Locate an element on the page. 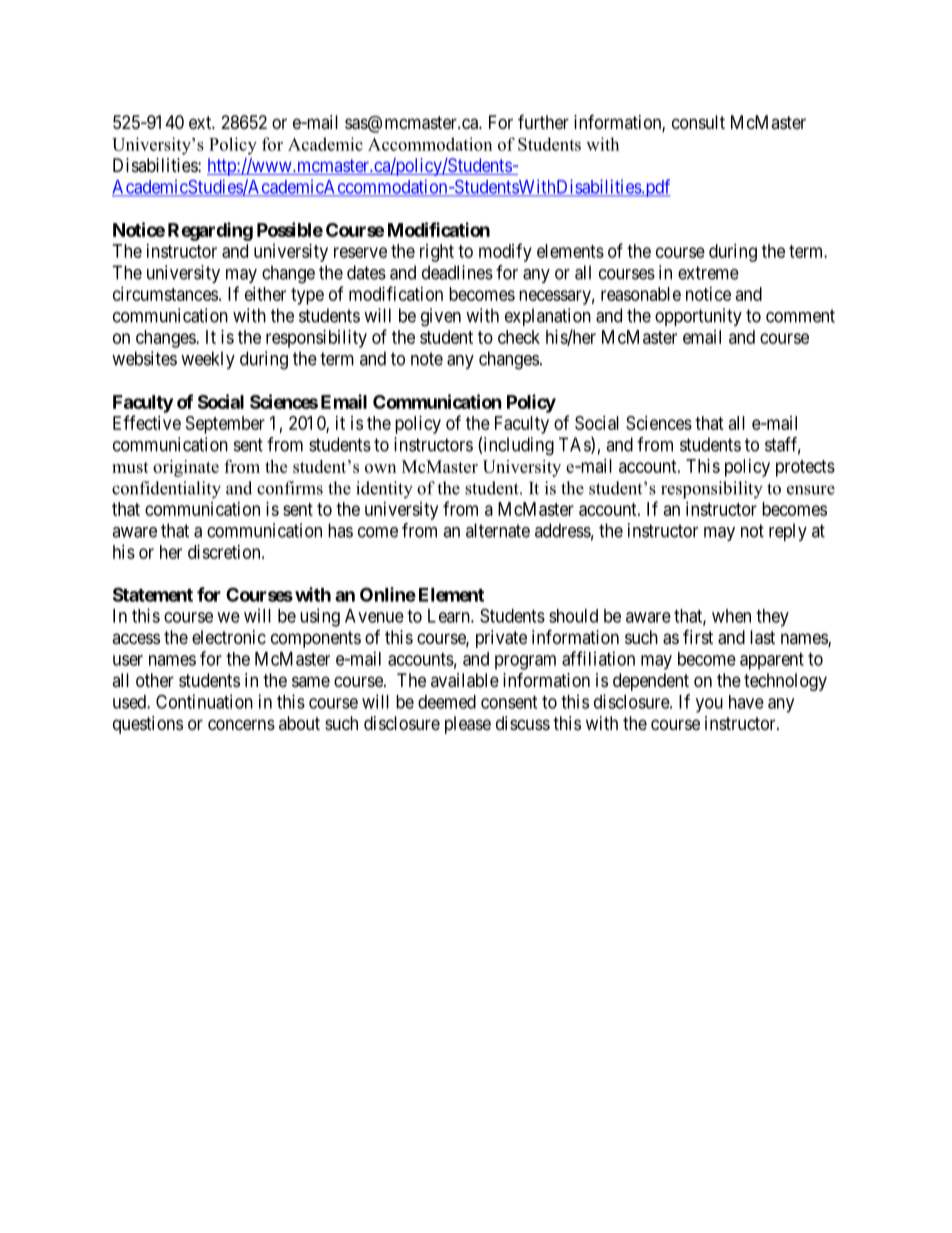 This page has width=952, height=1233. Regarding is located at coordinates (210, 231).
